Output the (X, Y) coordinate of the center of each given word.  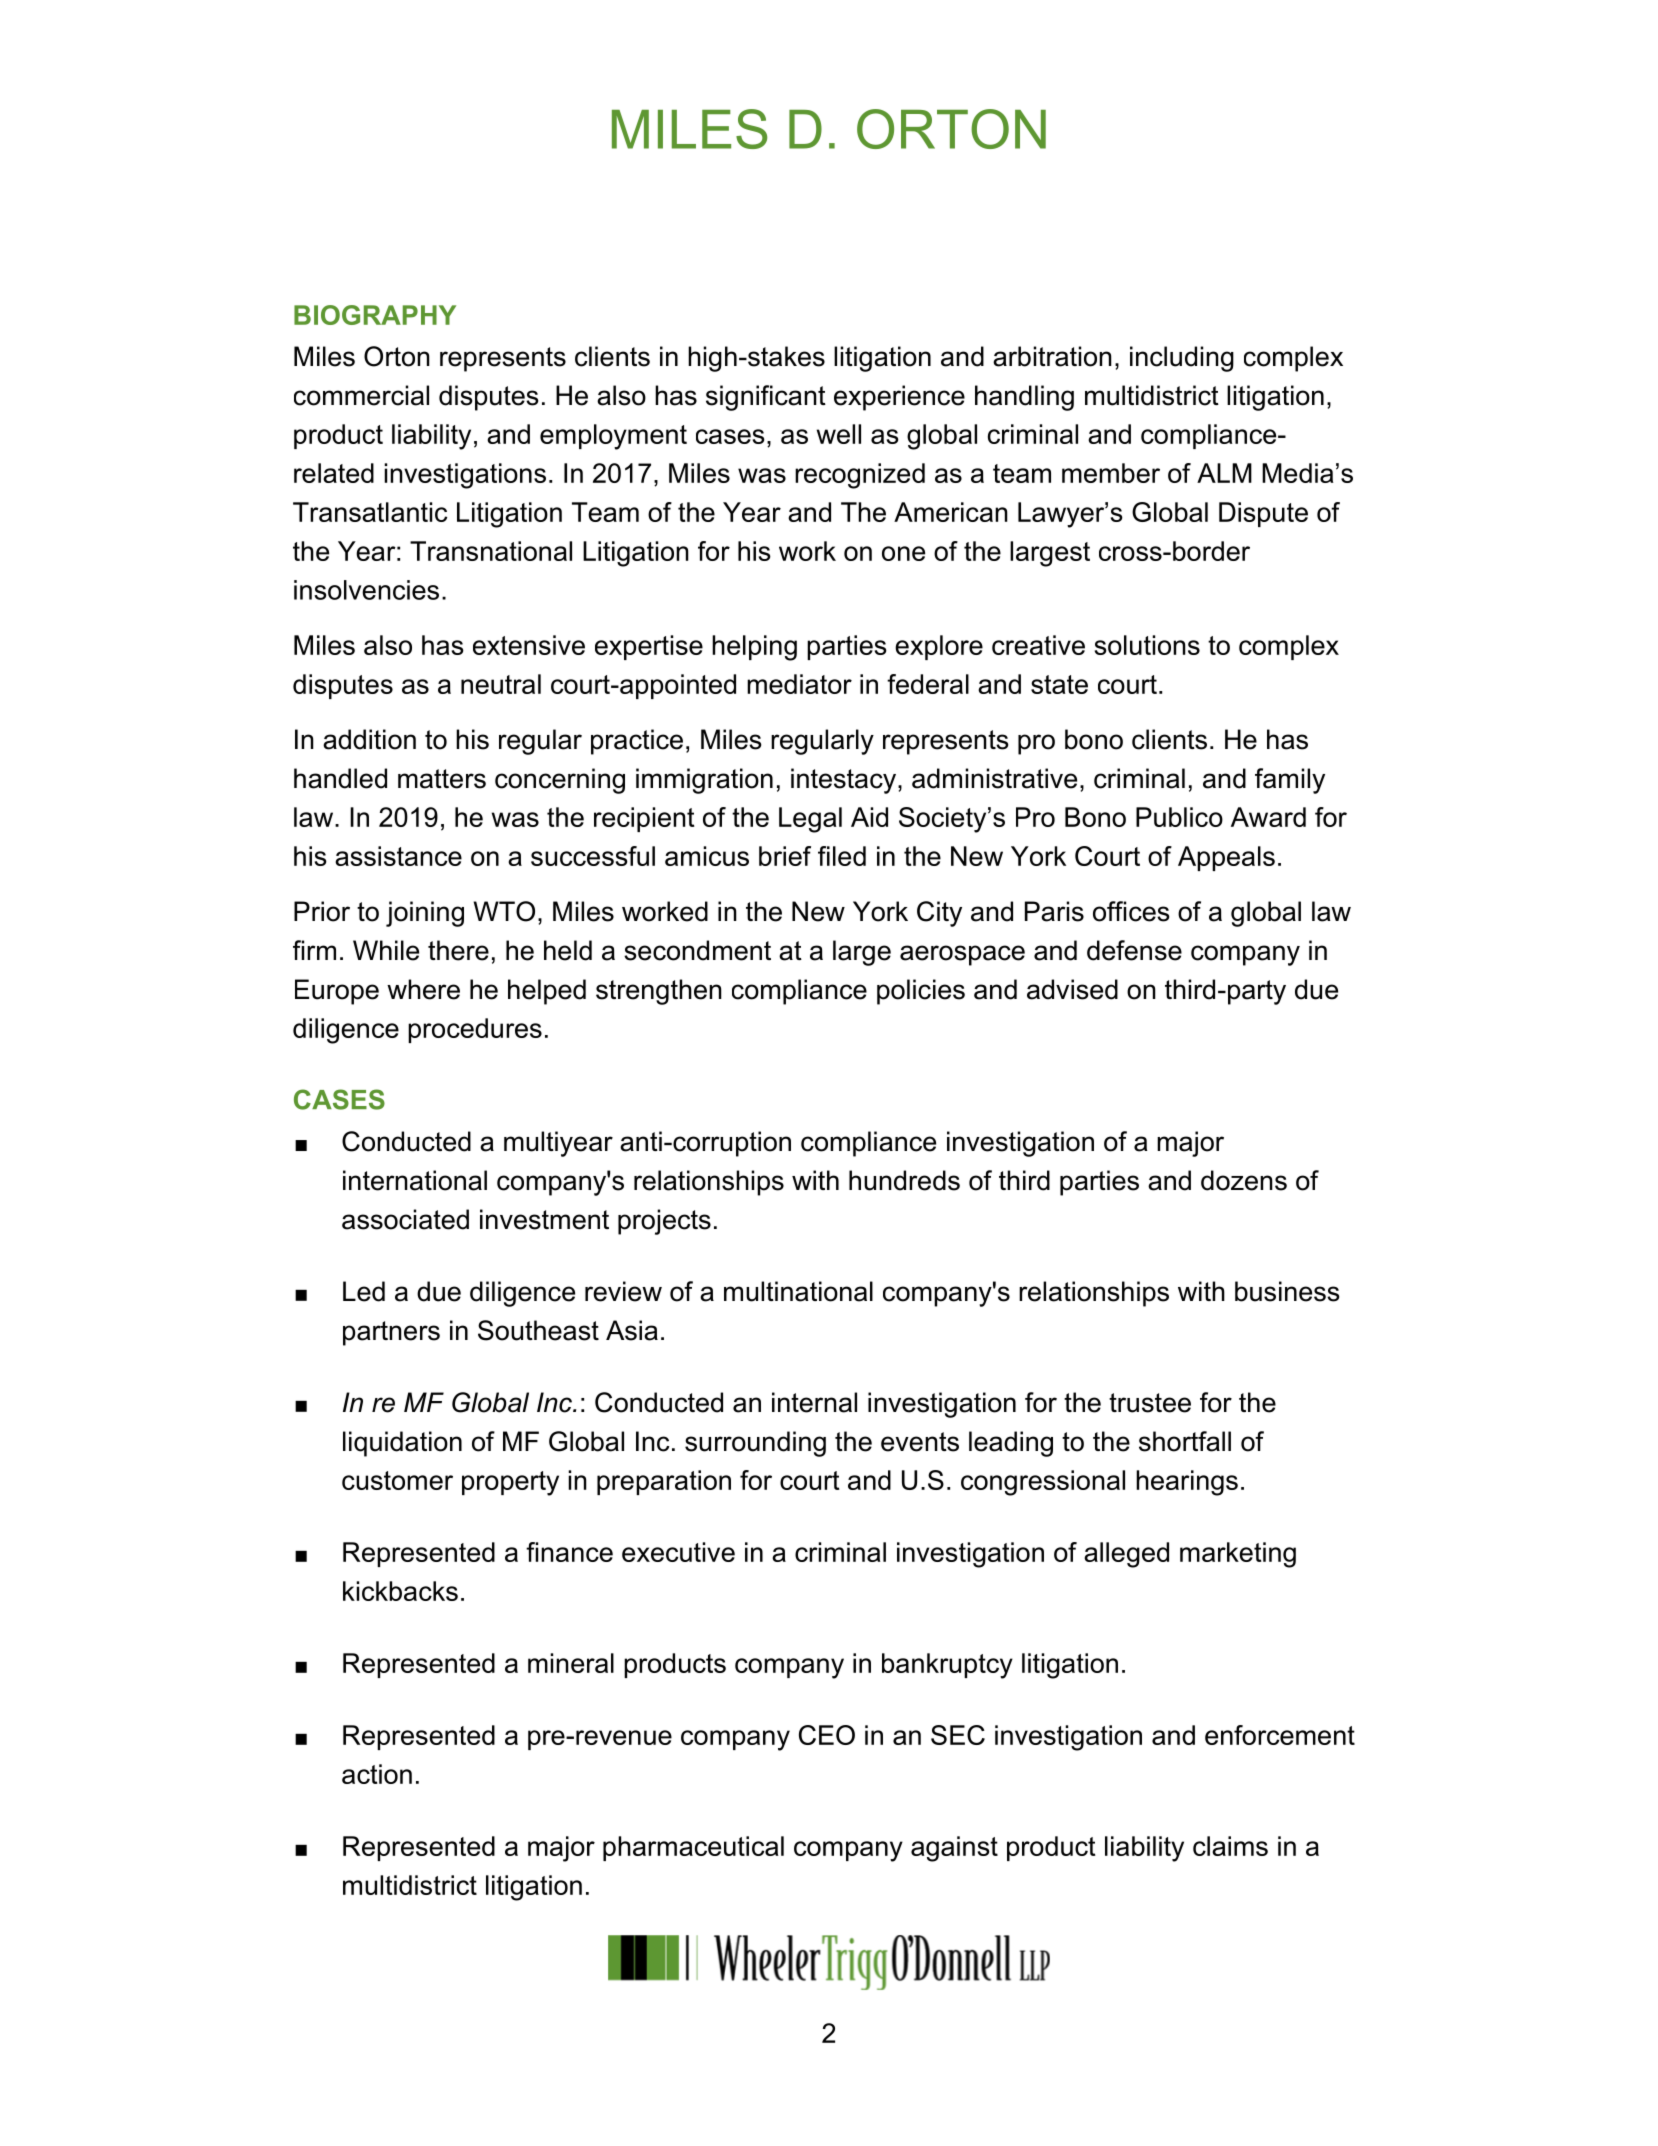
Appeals (1226, 858)
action (377, 1774)
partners (391, 1333)
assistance (398, 856)
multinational (798, 1291)
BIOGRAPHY (375, 315)
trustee (1150, 1403)
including (1182, 359)
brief (785, 856)
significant (766, 398)
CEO (827, 1735)
